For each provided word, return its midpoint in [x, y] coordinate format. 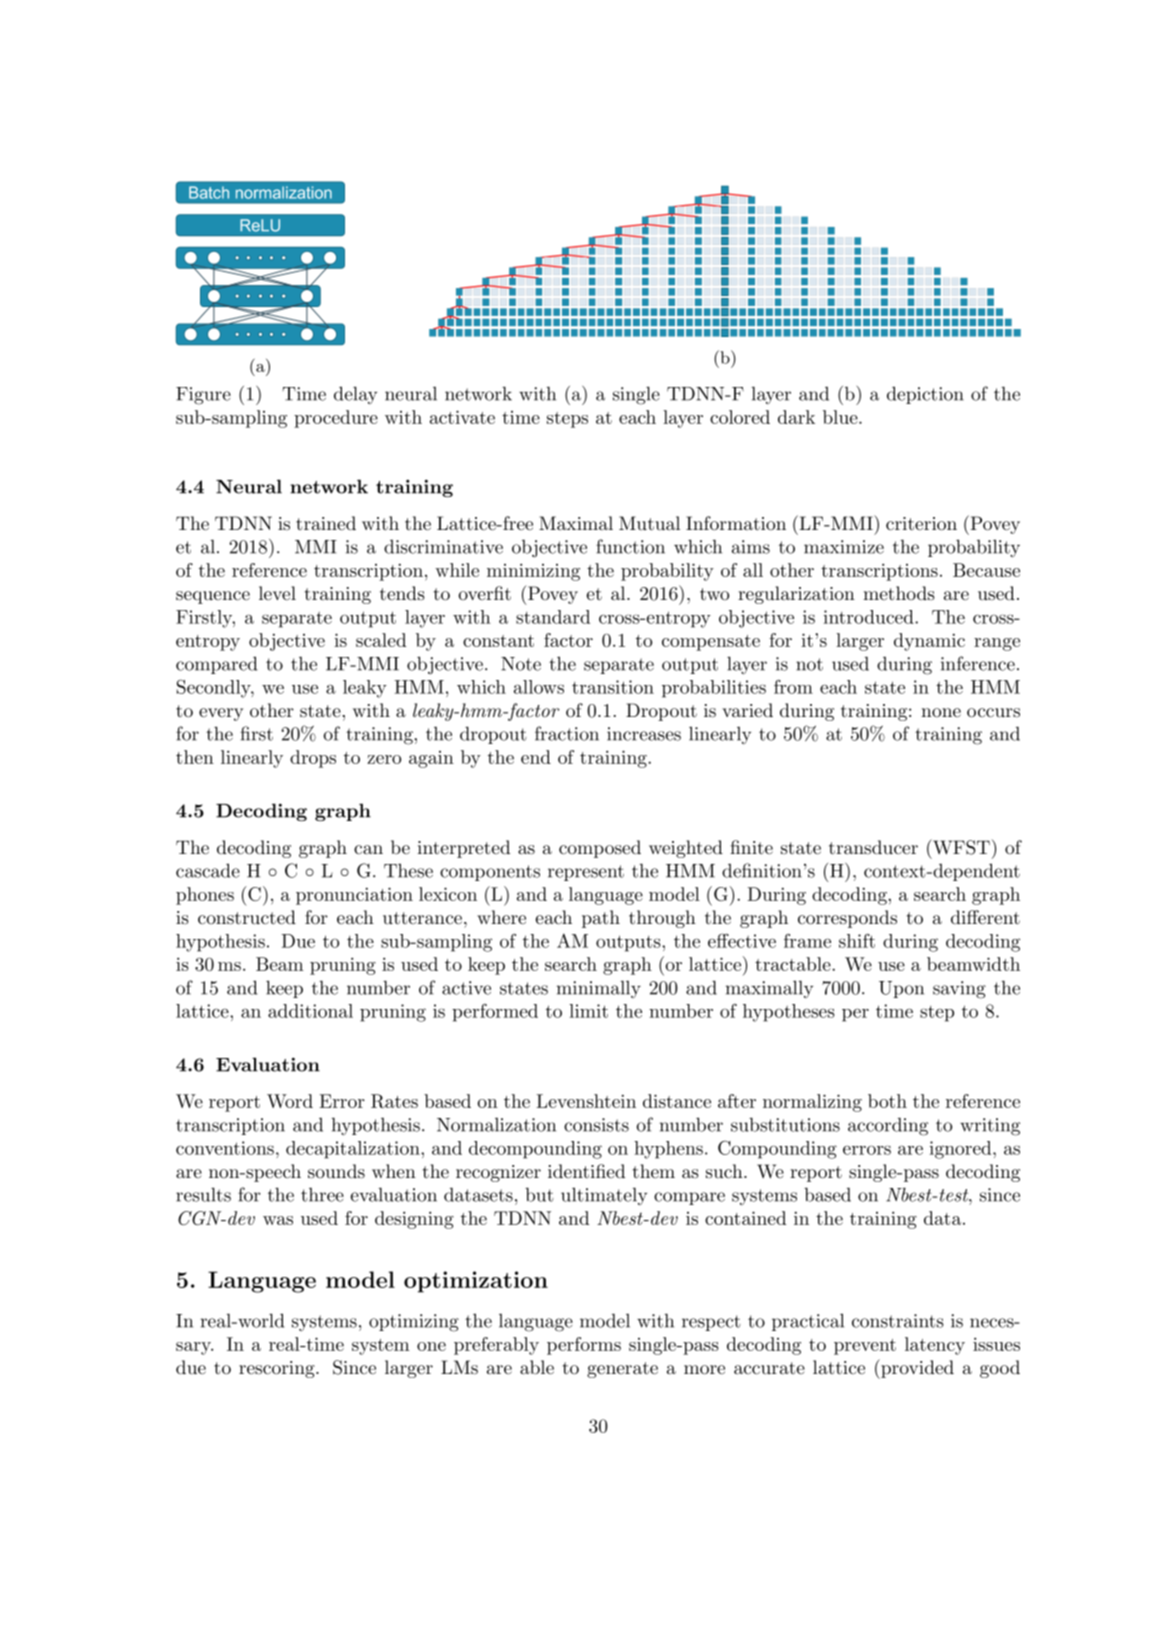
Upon [901, 989]
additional [310, 1011]
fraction [567, 733]
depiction [925, 395]
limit [588, 1011]
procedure [336, 419]
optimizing [414, 1323]
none [941, 712]
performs [584, 1346]
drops [313, 759]
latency [935, 1346]
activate [462, 417]
